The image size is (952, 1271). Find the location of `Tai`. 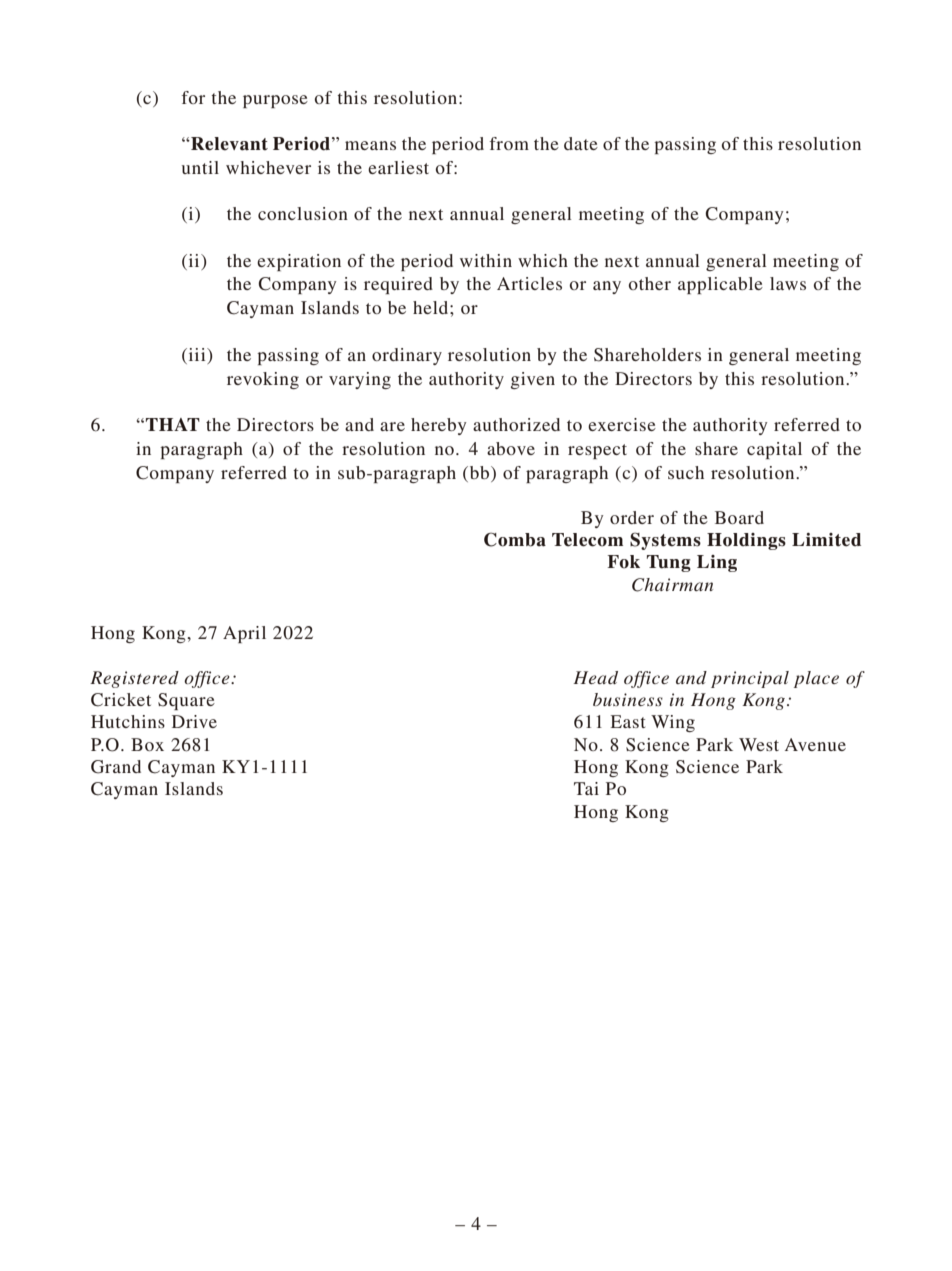

Tai is located at coordinates (586, 788).
